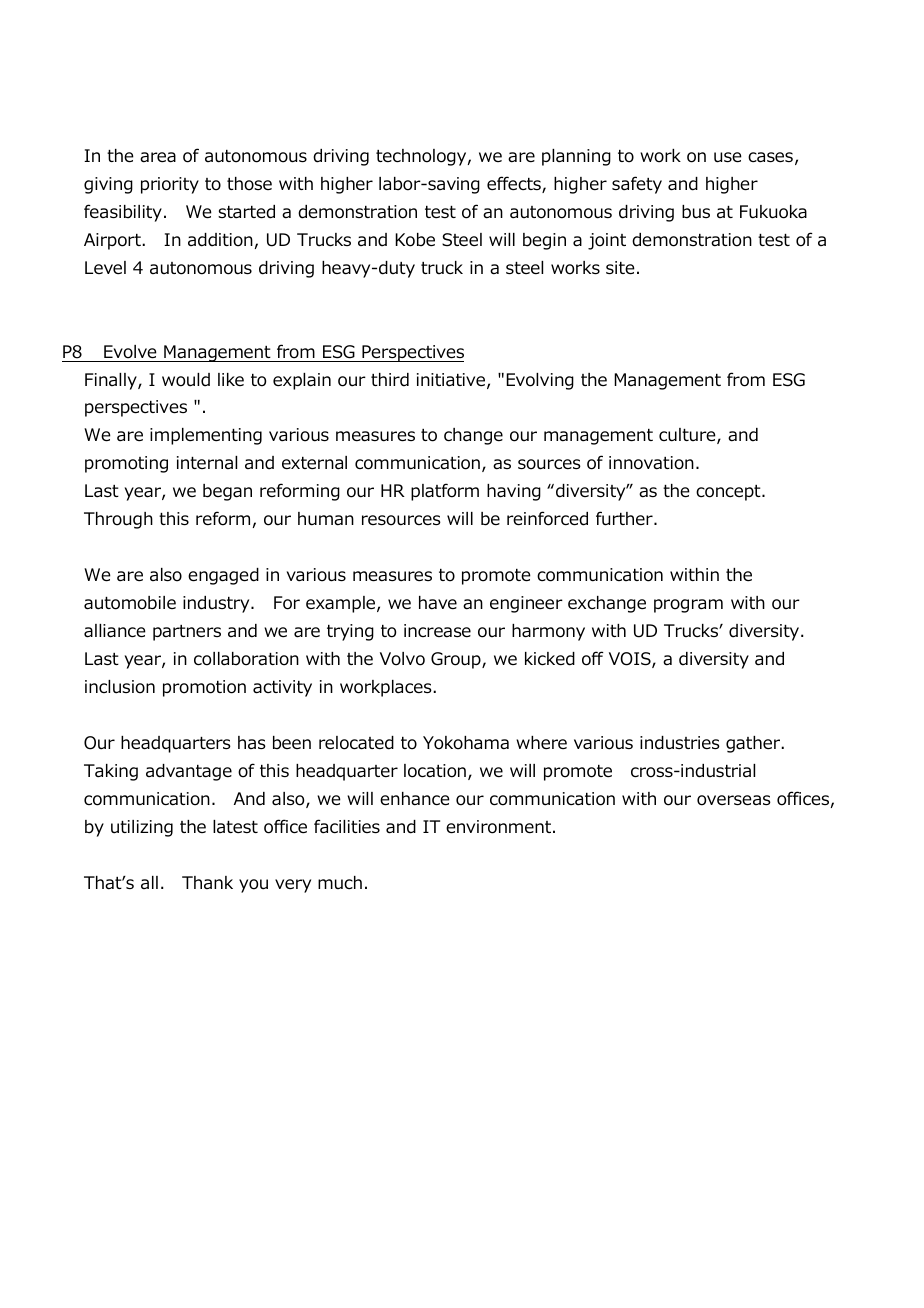  I want to click on Evolve, so click(130, 352).
